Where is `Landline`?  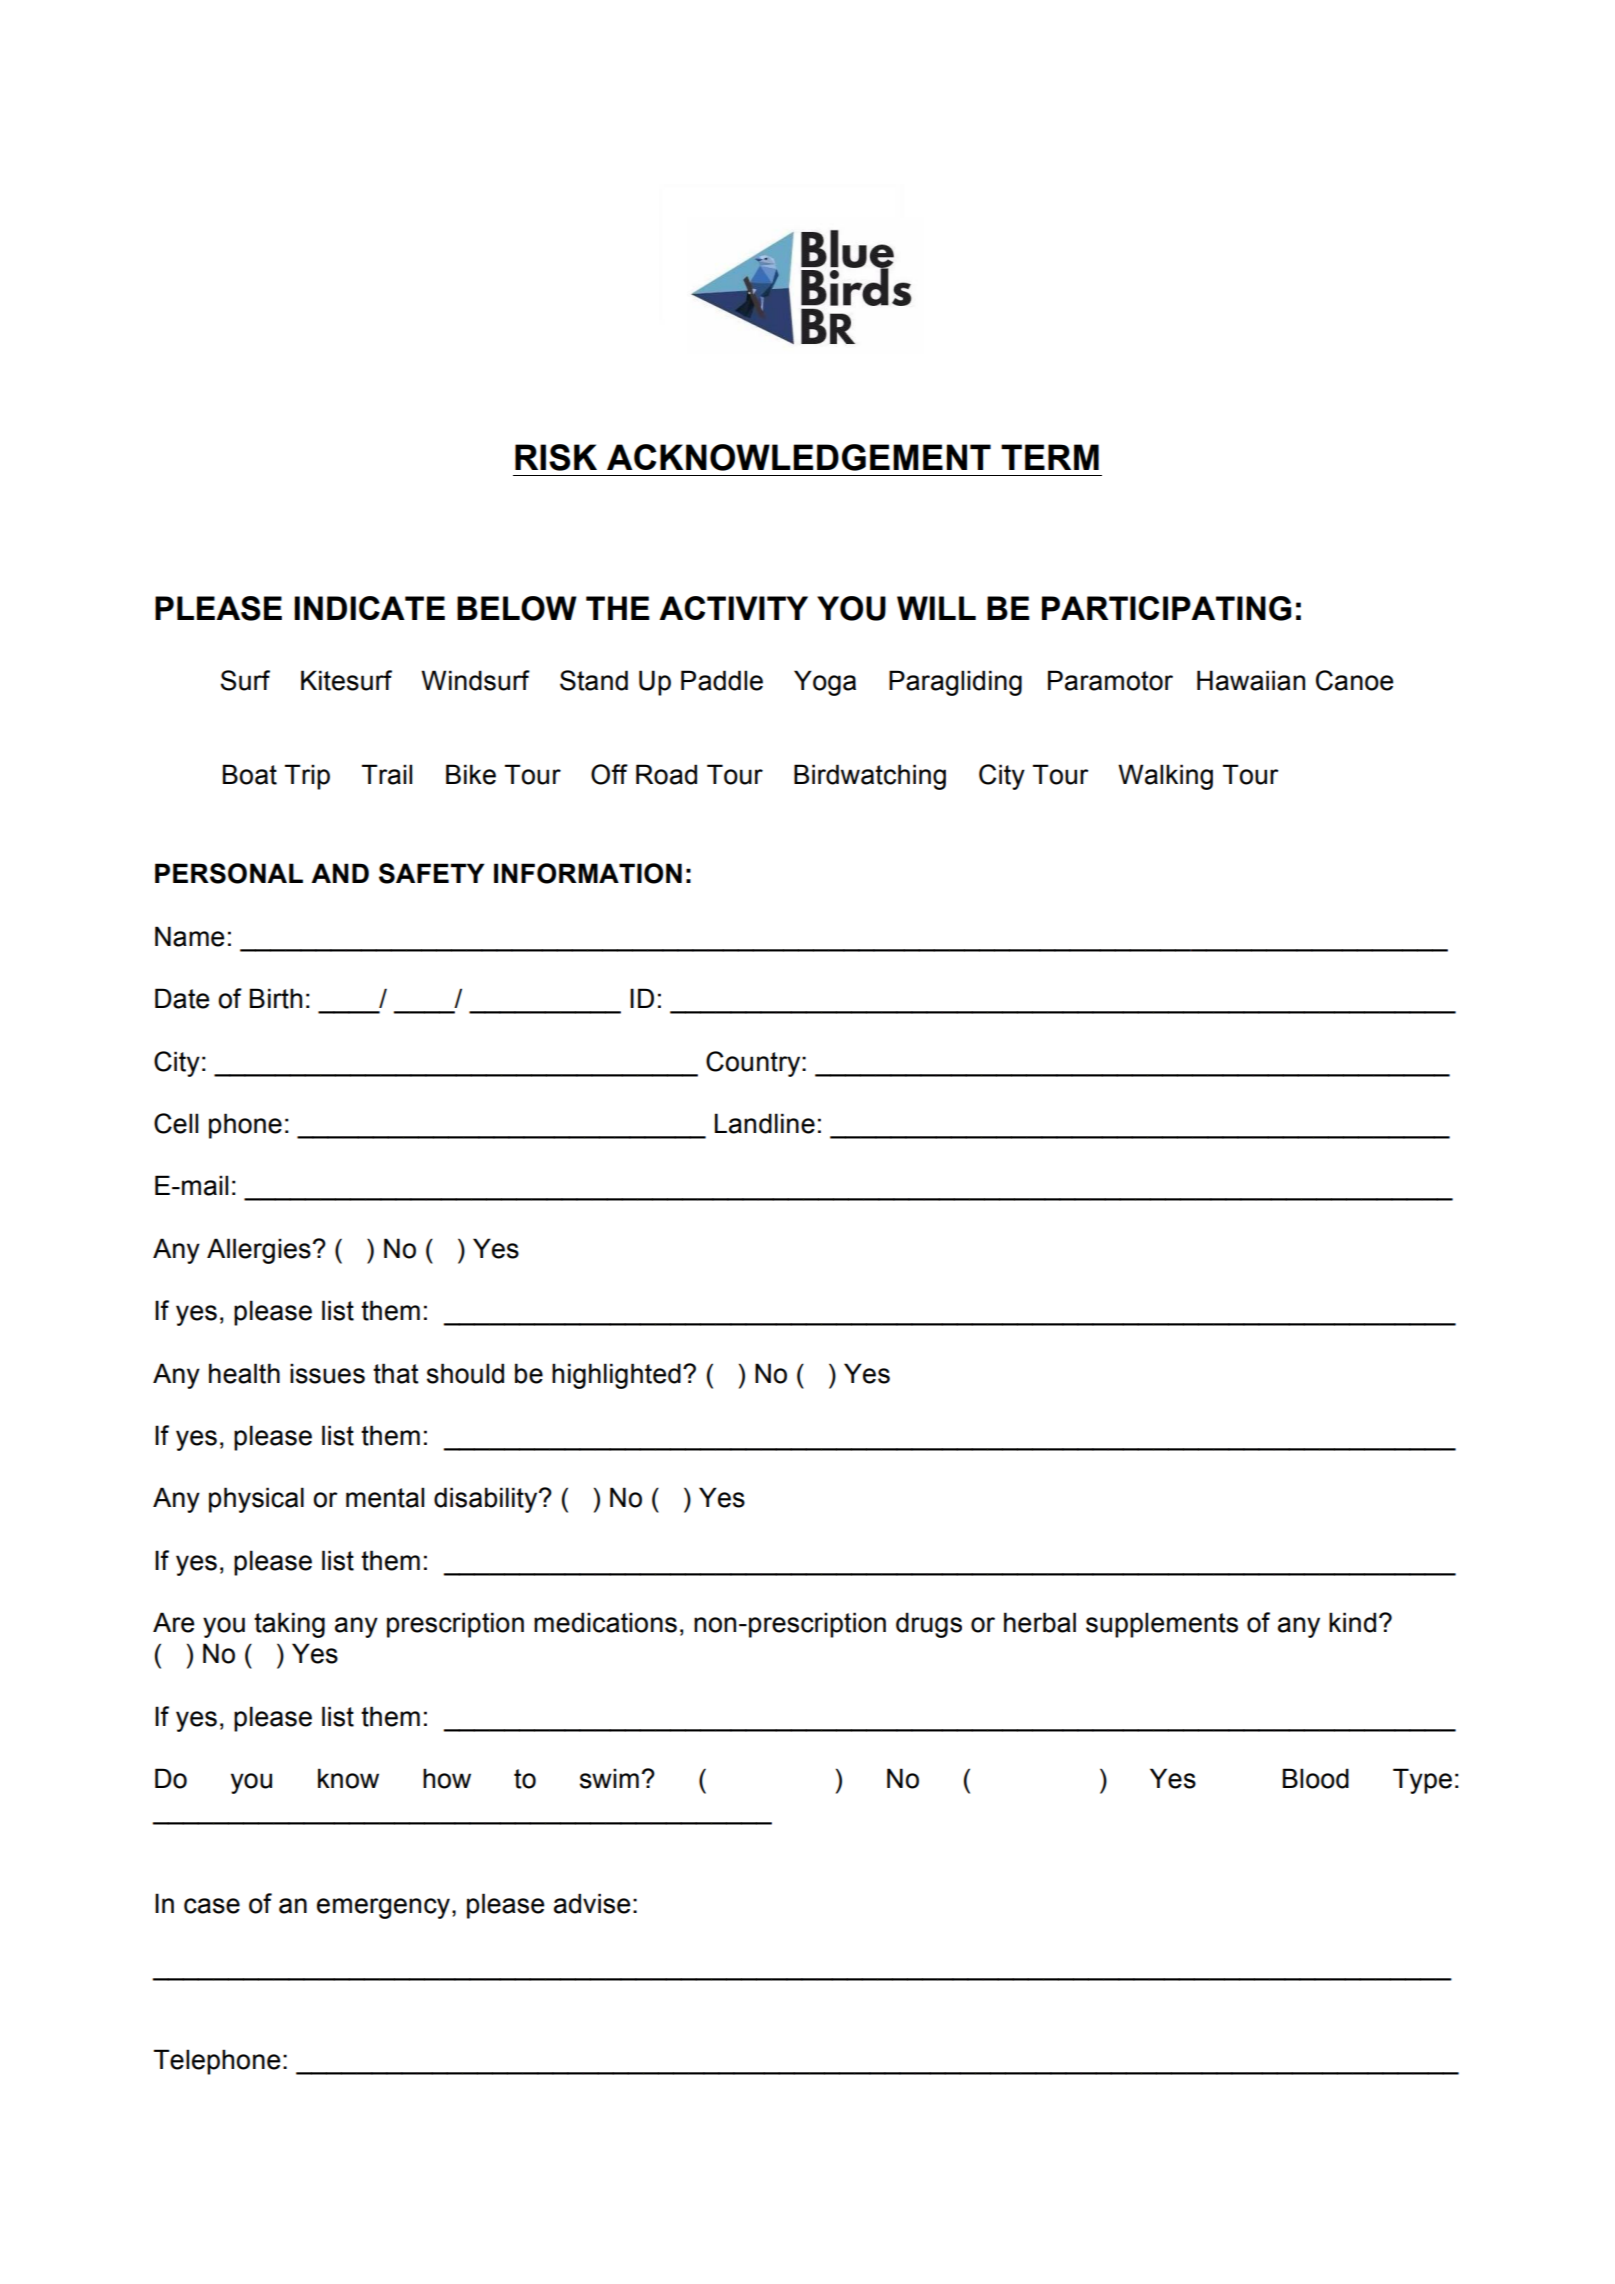
Landline is located at coordinates (765, 1123).
